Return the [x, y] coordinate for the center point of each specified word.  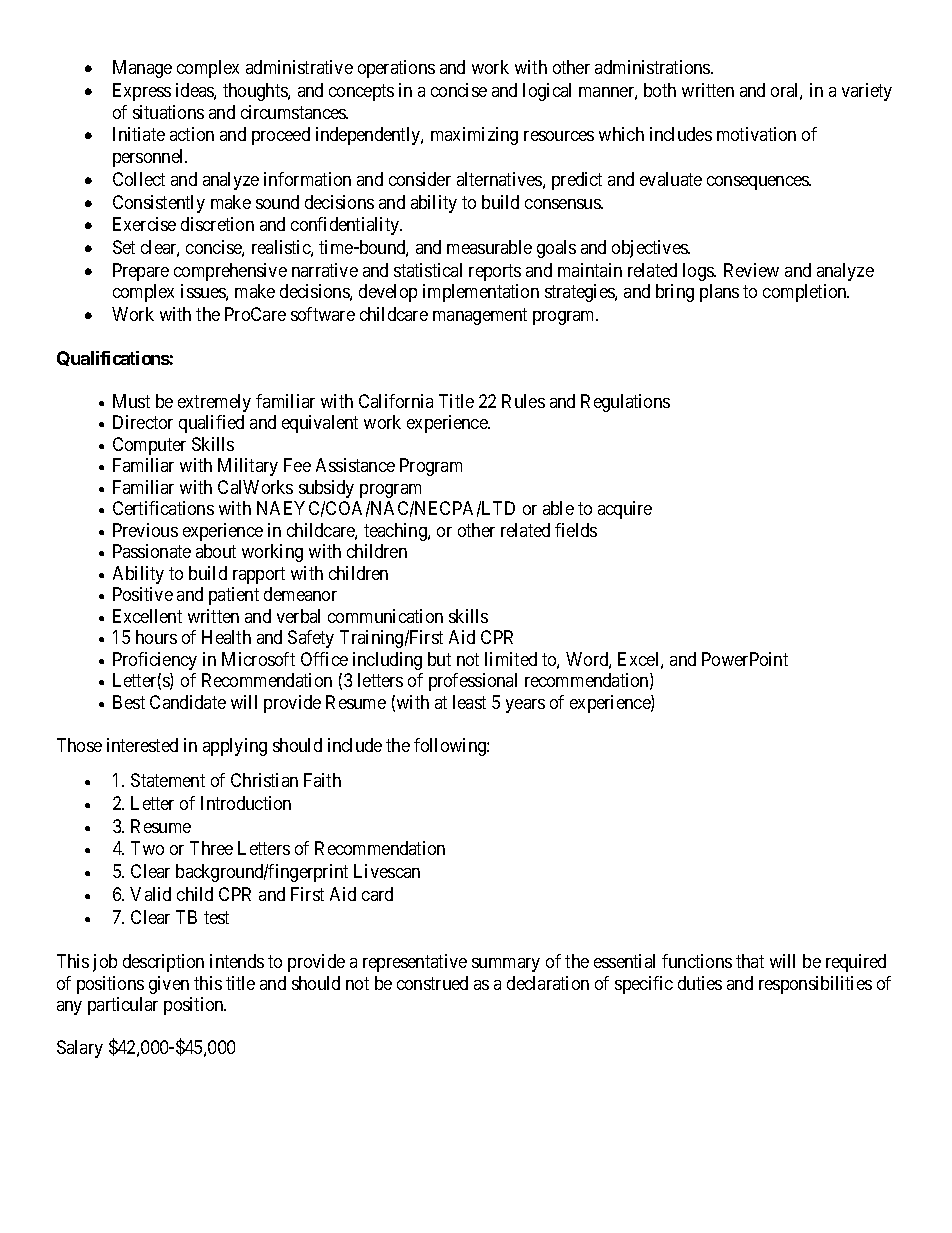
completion [806, 293]
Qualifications [113, 358]
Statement [168, 780]
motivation [756, 134]
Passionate [152, 551]
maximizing [474, 136]
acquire [625, 510]
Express [142, 92]
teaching [396, 532]
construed [432, 983]
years [525, 706]
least [469, 702]
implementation [481, 293]
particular [123, 1006]
